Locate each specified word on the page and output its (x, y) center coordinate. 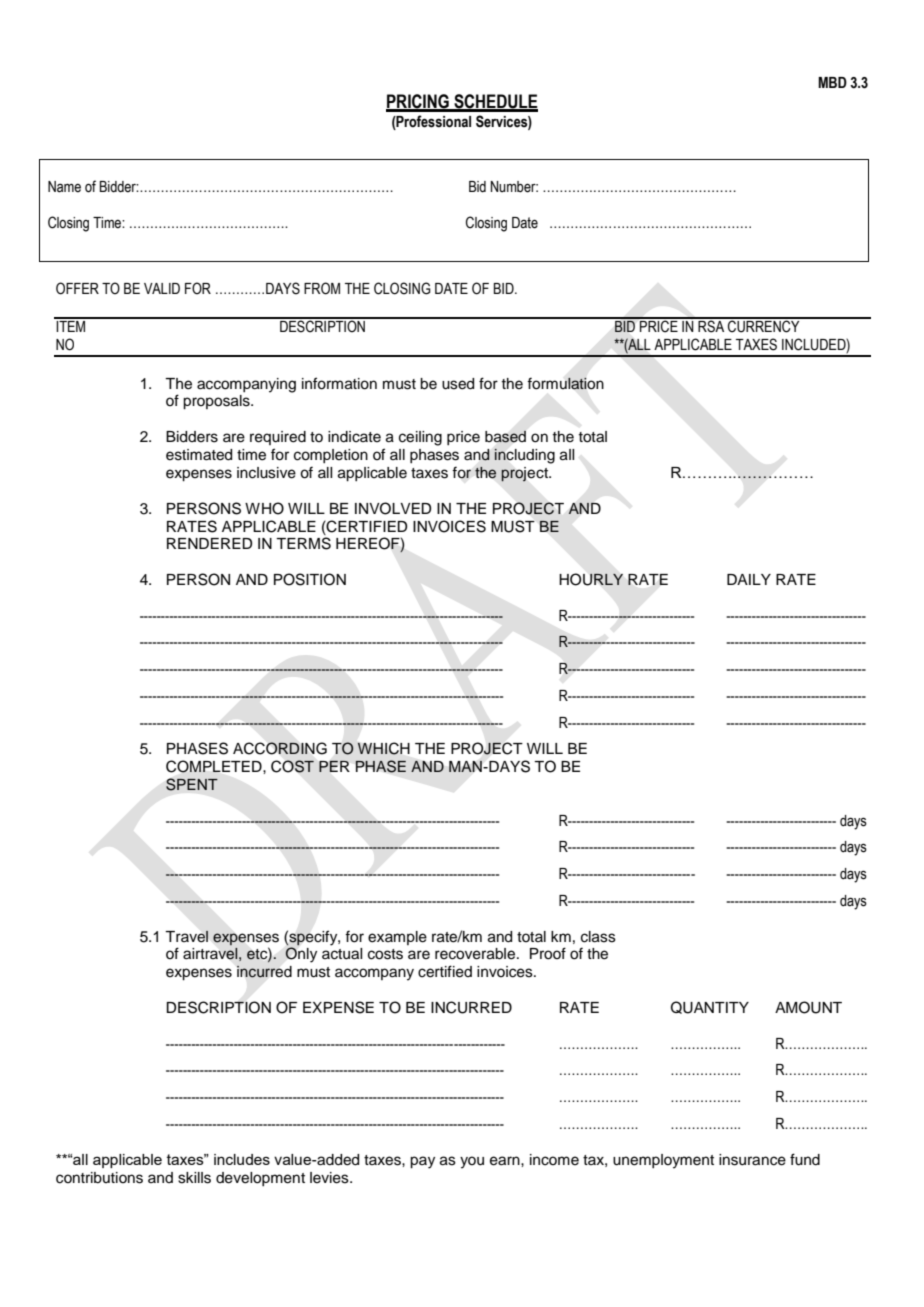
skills (194, 1178)
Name (64, 187)
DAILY (749, 579)
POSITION (310, 579)
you (472, 1162)
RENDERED (210, 543)
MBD (832, 82)
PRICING (418, 102)
